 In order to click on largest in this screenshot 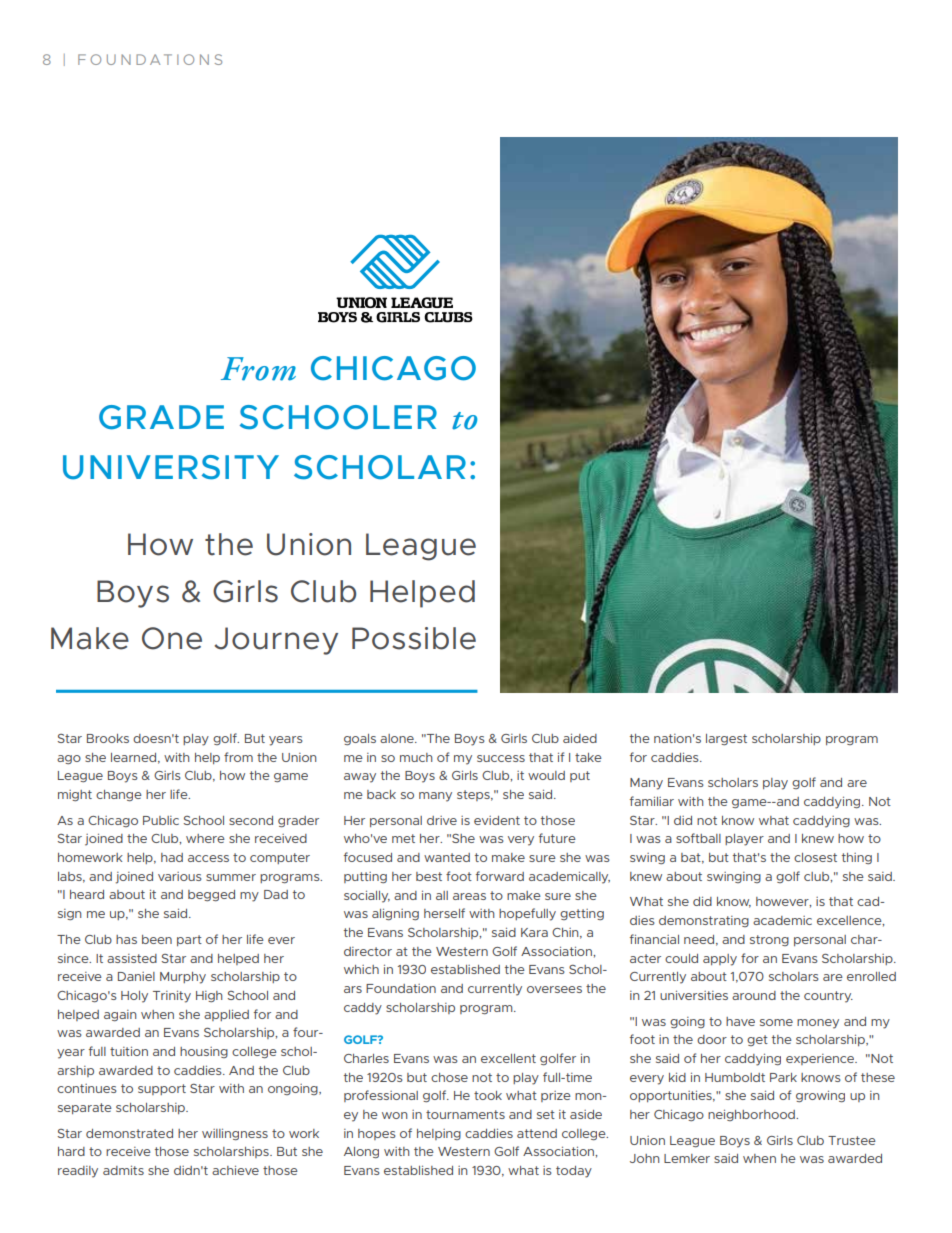, I will do `click(726, 739)`.
